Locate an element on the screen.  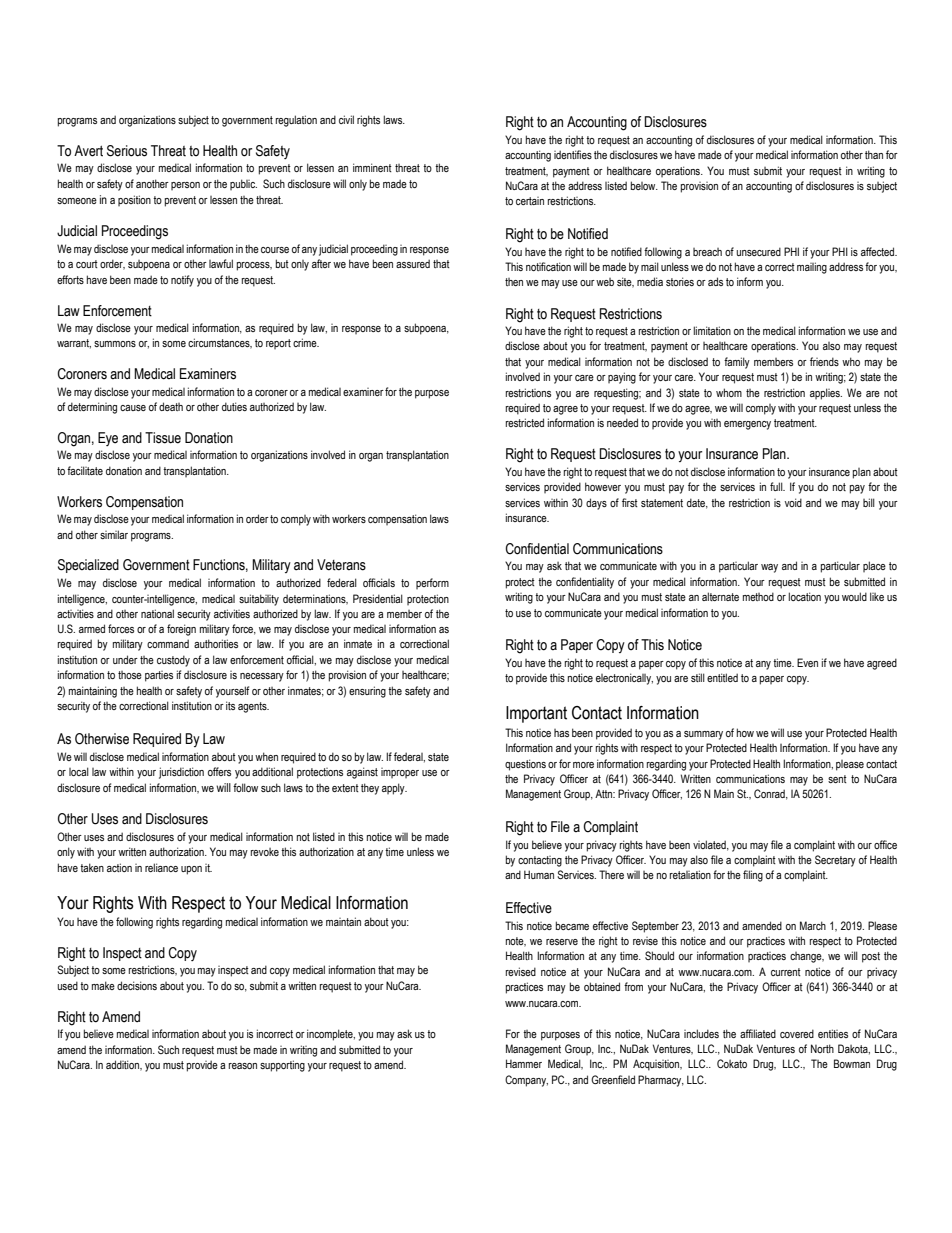
perform is located at coordinates (432, 583).
